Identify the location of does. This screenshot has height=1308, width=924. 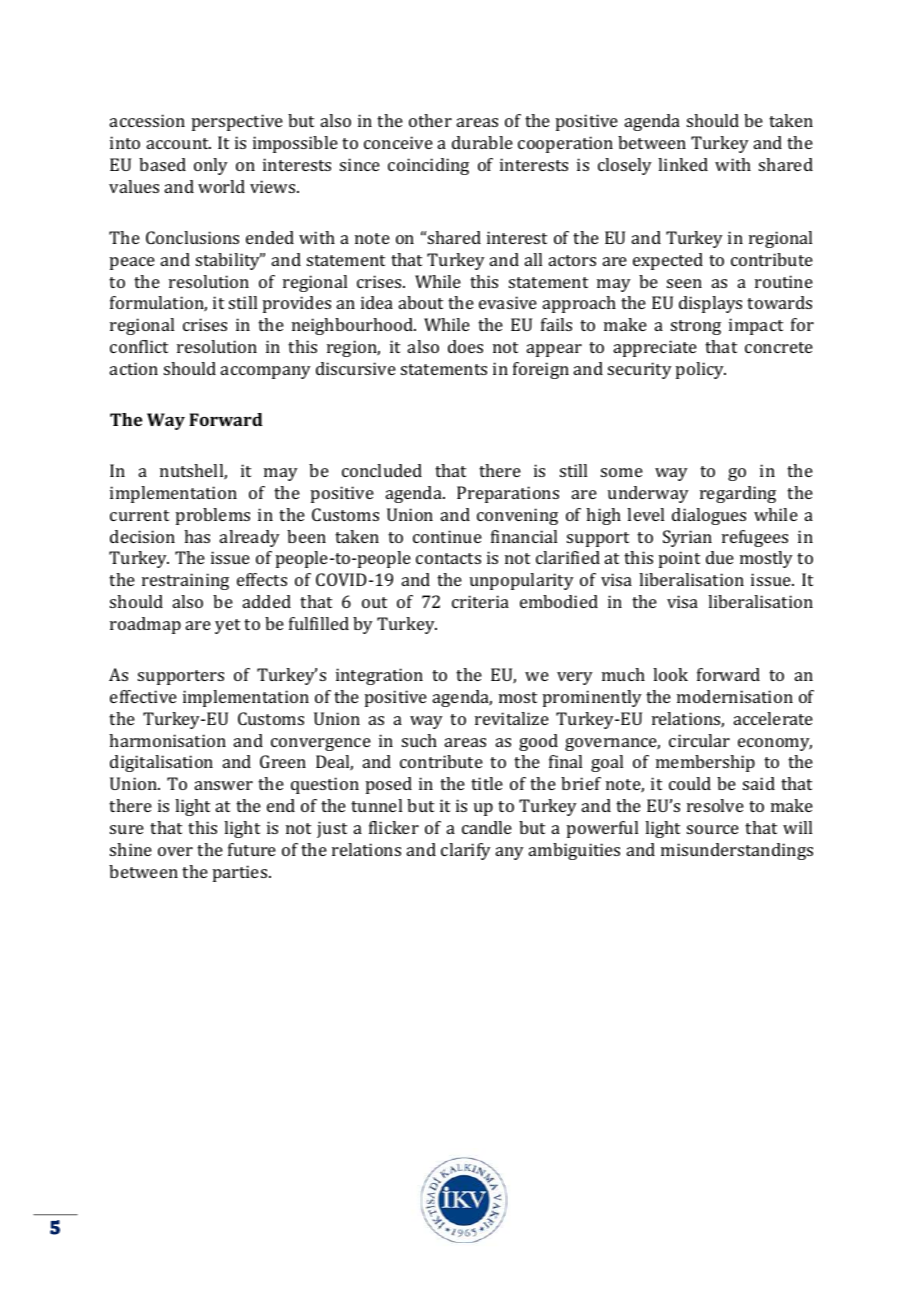
(465, 346).
